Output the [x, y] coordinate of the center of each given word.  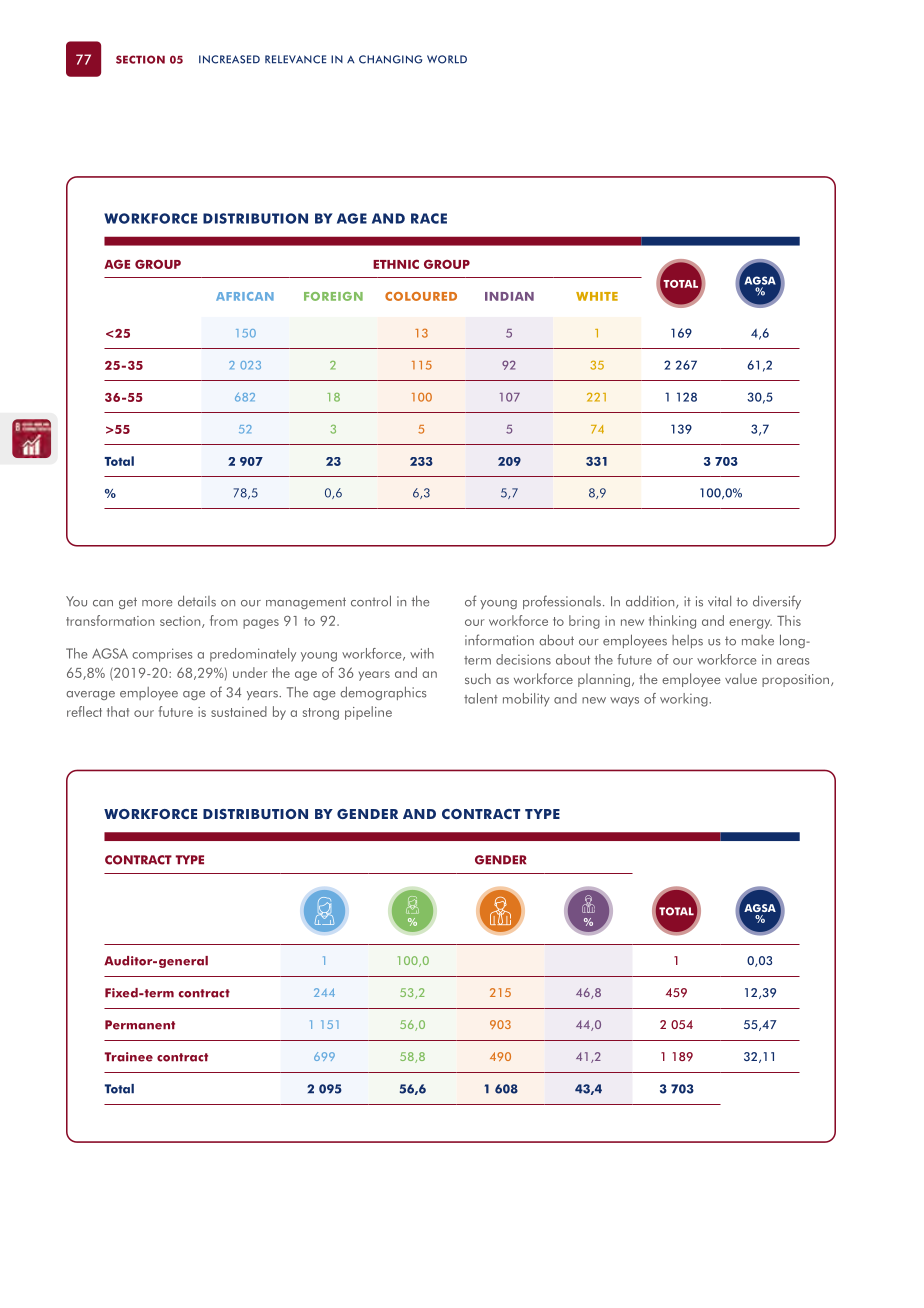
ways [624, 702]
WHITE [597, 296]
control [371, 601]
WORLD [447, 59]
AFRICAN [245, 296]
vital [719, 601]
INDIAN [509, 296]
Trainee [129, 1057]
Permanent [140, 1025]
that [118, 711]
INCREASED [229, 59]
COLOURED [421, 296]
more [157, 603]
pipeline [368, 713]
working [685, 700]
